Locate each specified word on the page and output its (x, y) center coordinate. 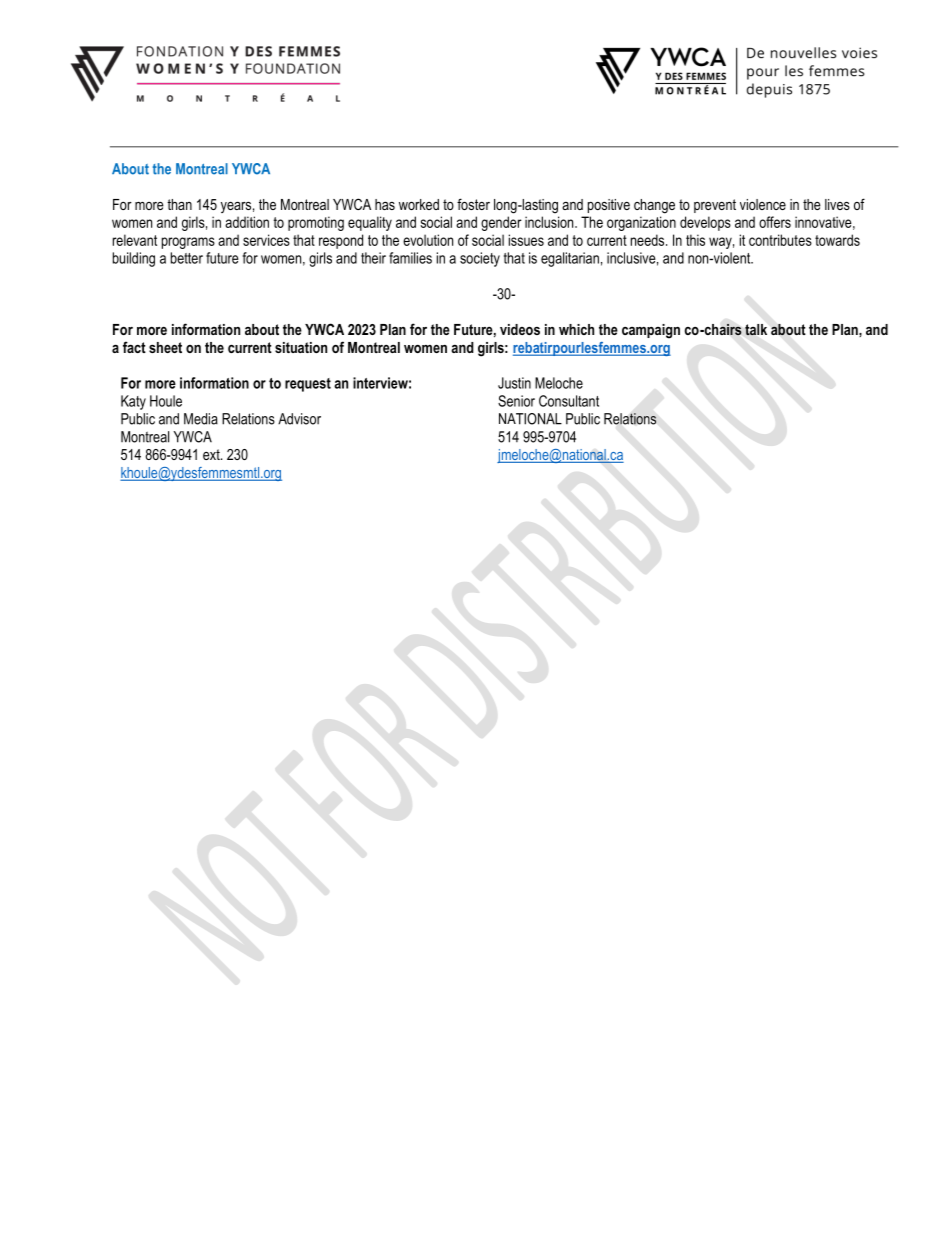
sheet (165, 347)
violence (763, 204)
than (179, 204)
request (308, 385)
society (480, 259)
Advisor (299, 419)
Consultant (569, 401)
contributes (780, 240)
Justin (514, 383)
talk (756, 330)
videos (520, 329)
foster (473, 204)
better (187, 258)
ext (212, 454)
